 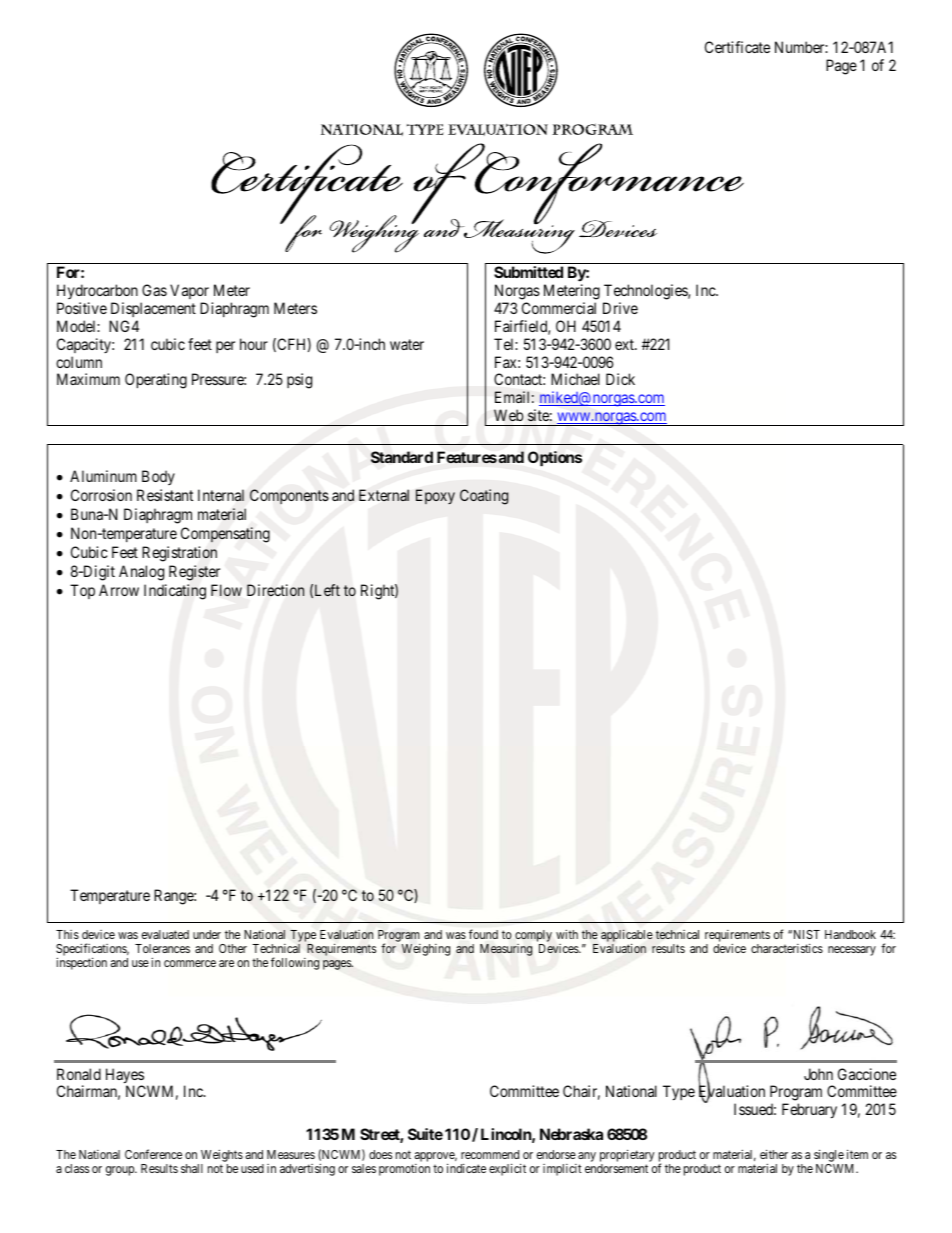 I want to click on Certificate, so click(x=737, y=47).
